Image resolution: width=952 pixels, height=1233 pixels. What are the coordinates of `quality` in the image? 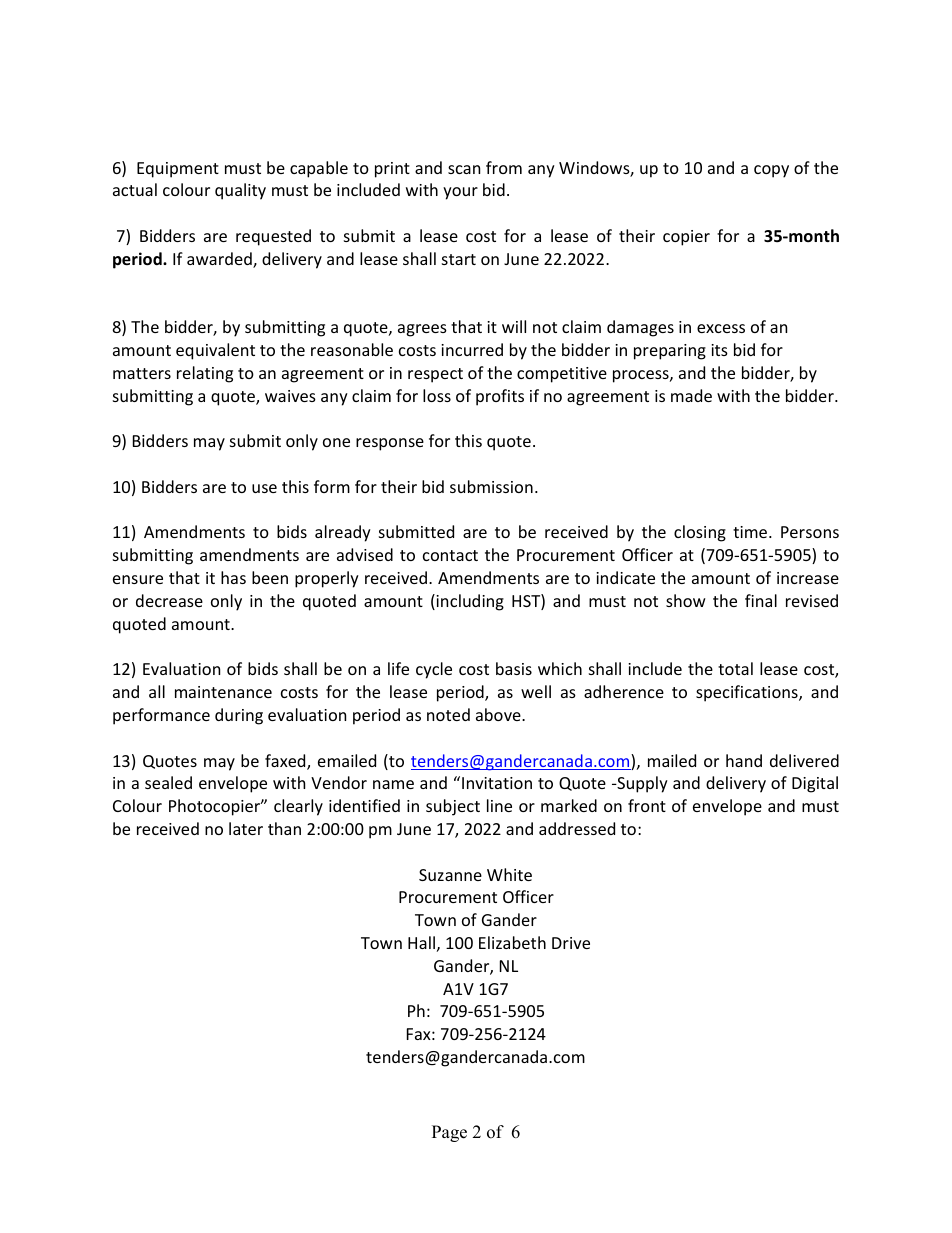 It's located at (240, 191).
